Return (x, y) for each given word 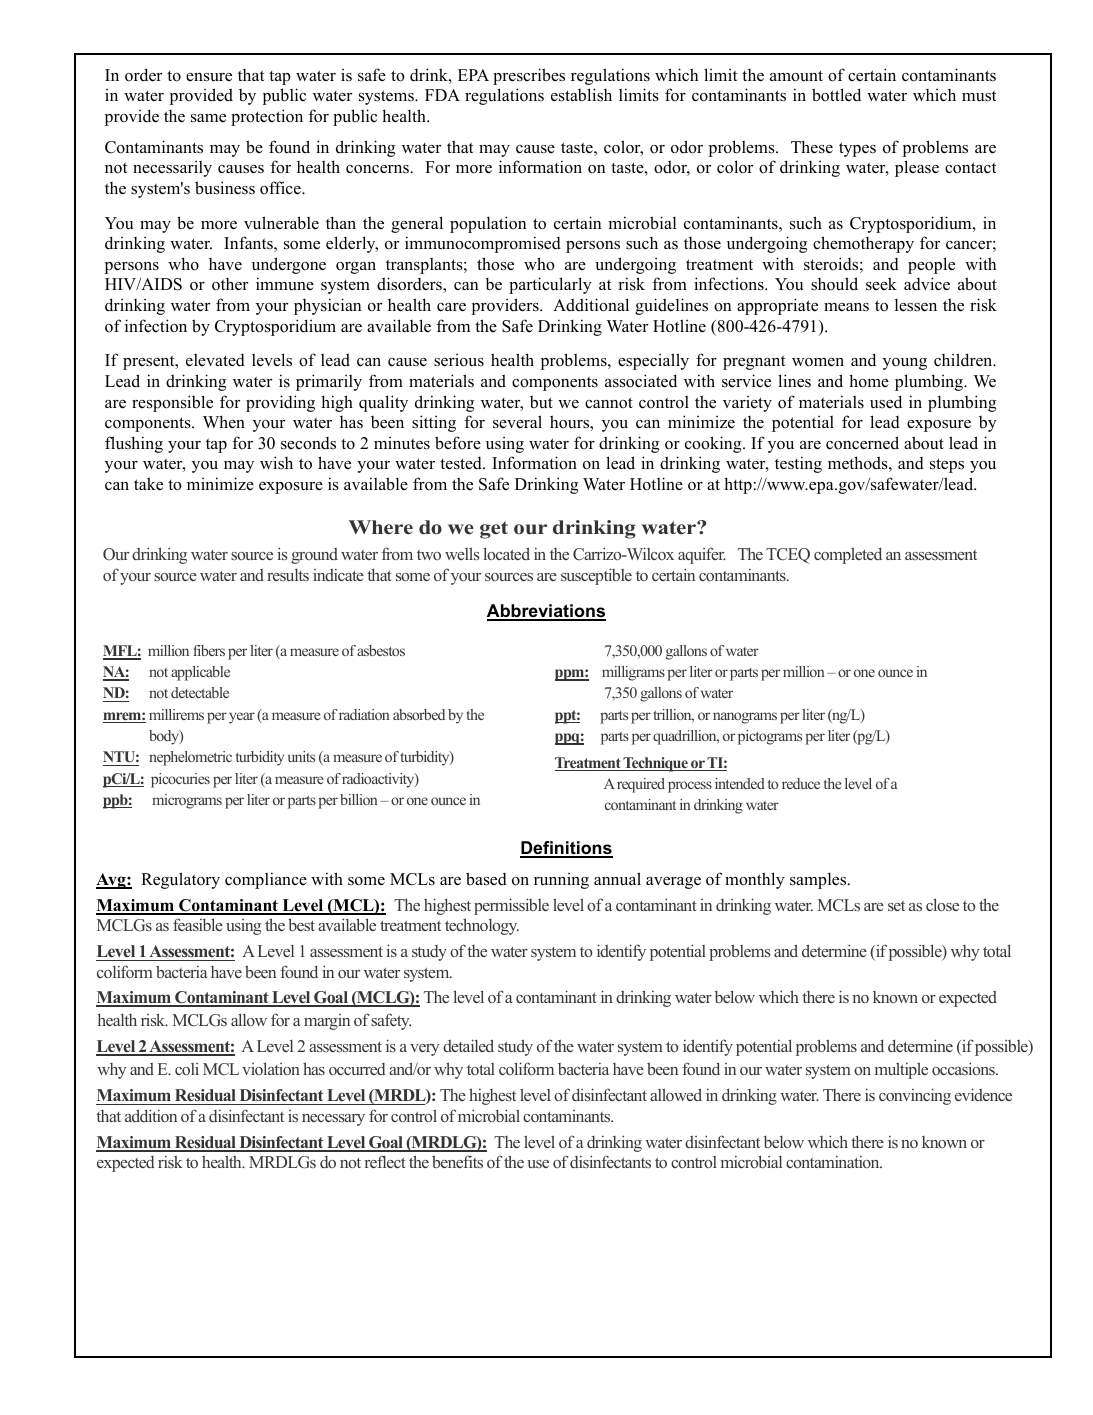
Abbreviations (546, 612)
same (208, 118)
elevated (215, 360)
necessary (333, 1120)
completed (848, 555)
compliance (266, 880)
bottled (836, 95)
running (561, 880)
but (541, 402)
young (905, 364)
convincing (915, 1096)
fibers (209, 650)
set (896, 906)
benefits (457, 1161)
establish (581, 95)
